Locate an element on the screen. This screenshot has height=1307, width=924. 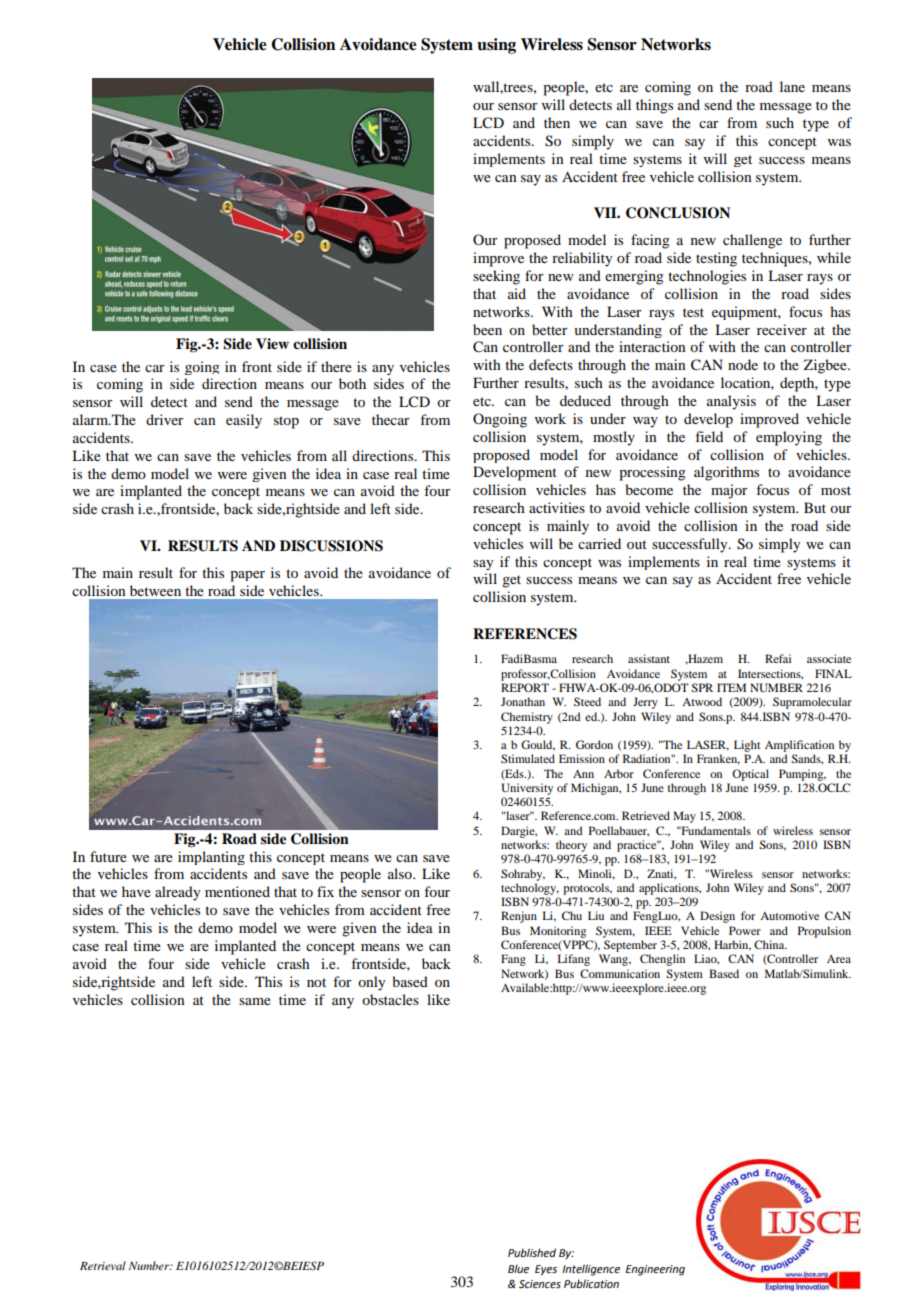
REPORT is located at coordinates (525, 687).
